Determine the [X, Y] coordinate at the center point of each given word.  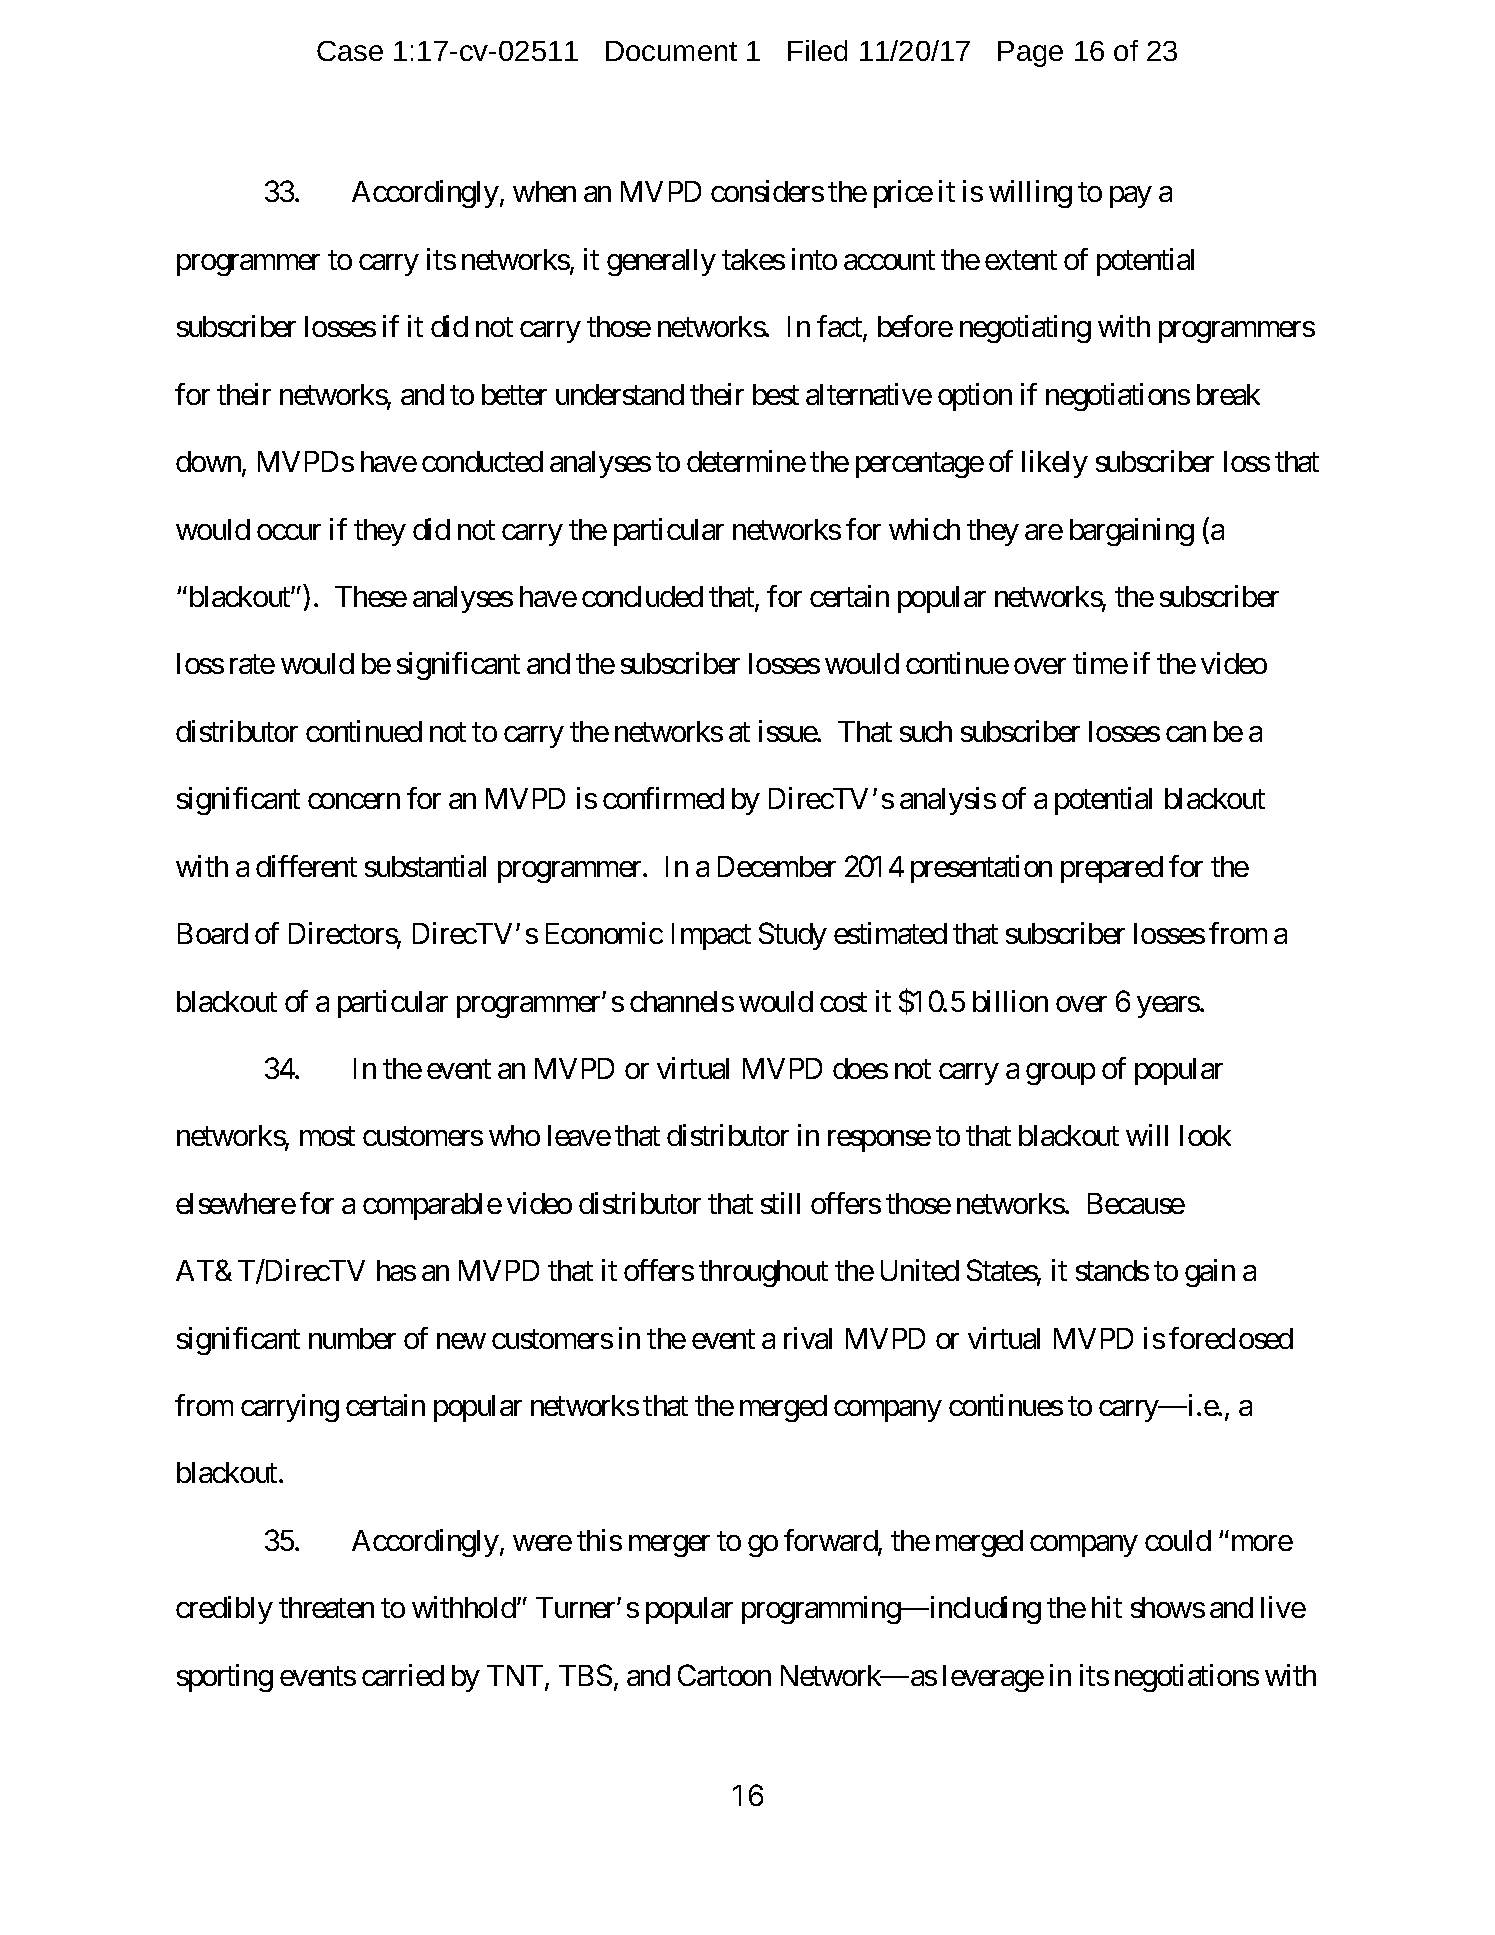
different [306, 866]
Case [350, 51]
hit [1107, 1607]
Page [1030, 54]
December [777, 866]
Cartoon [724, 1675]
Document [671, 51]
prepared [1112, 869]
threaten [326, 1607]
